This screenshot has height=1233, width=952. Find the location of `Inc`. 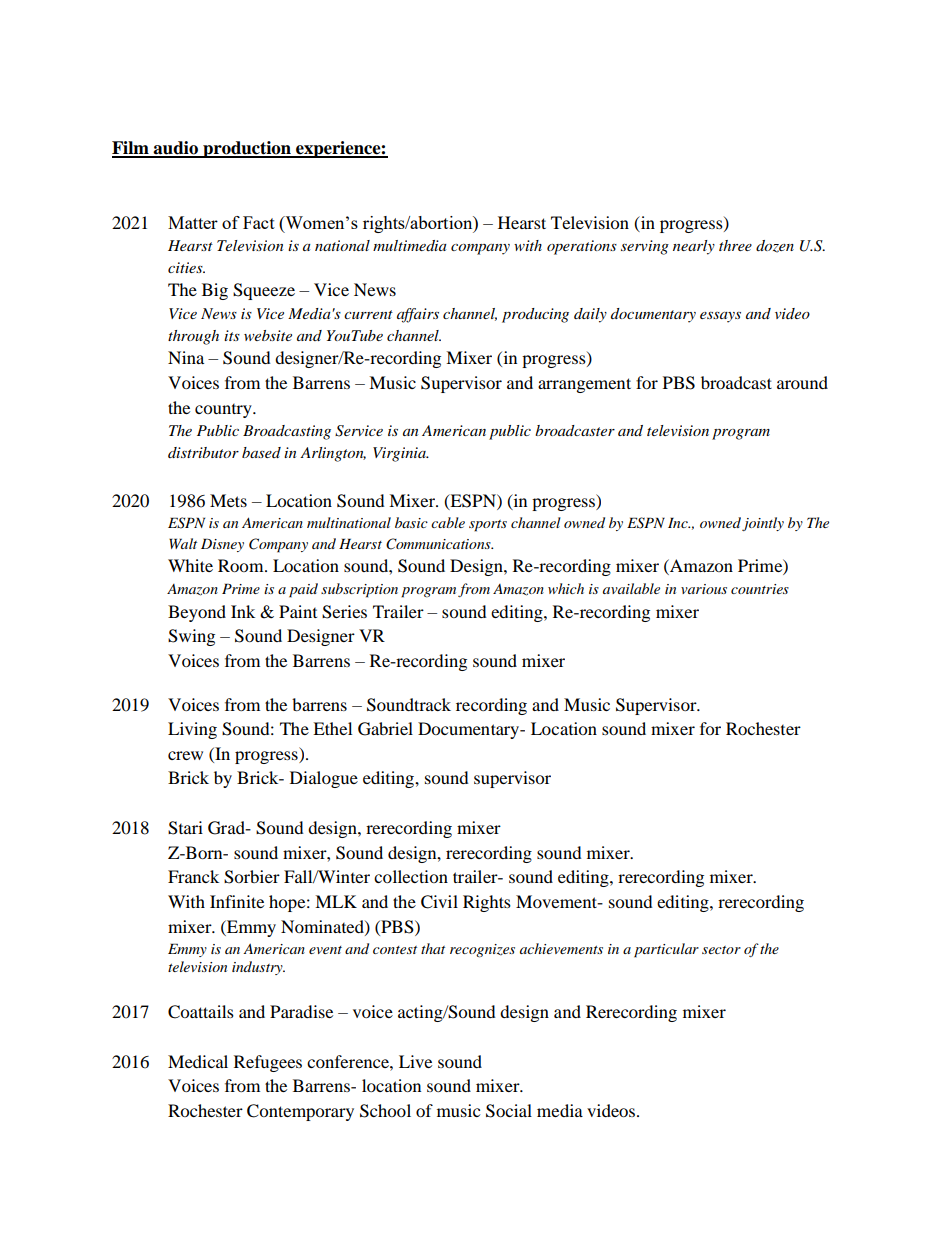

Inc is located at coordinates (679, 522).
